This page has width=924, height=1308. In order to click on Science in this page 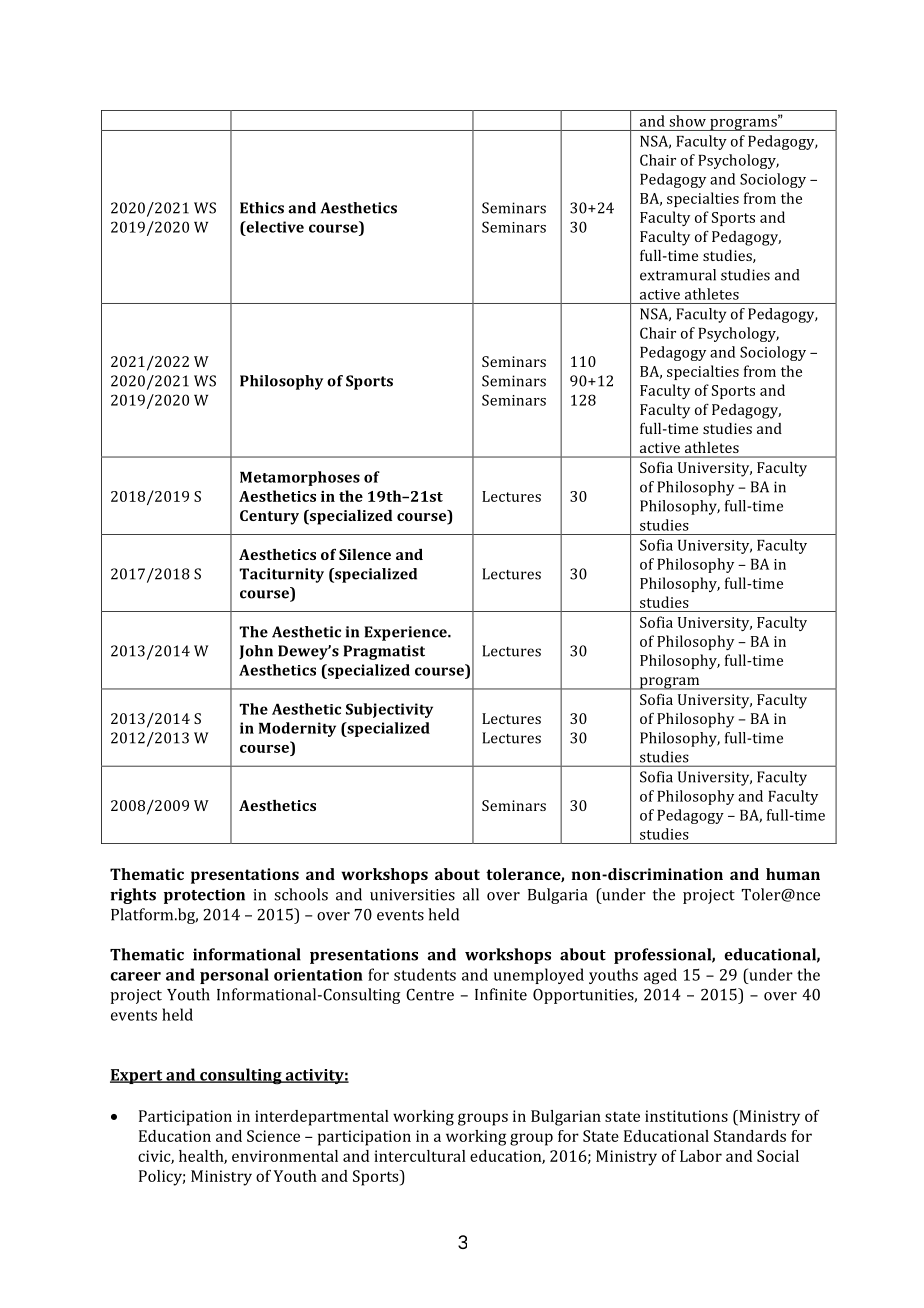, I will do `click(273, 1136)`.
